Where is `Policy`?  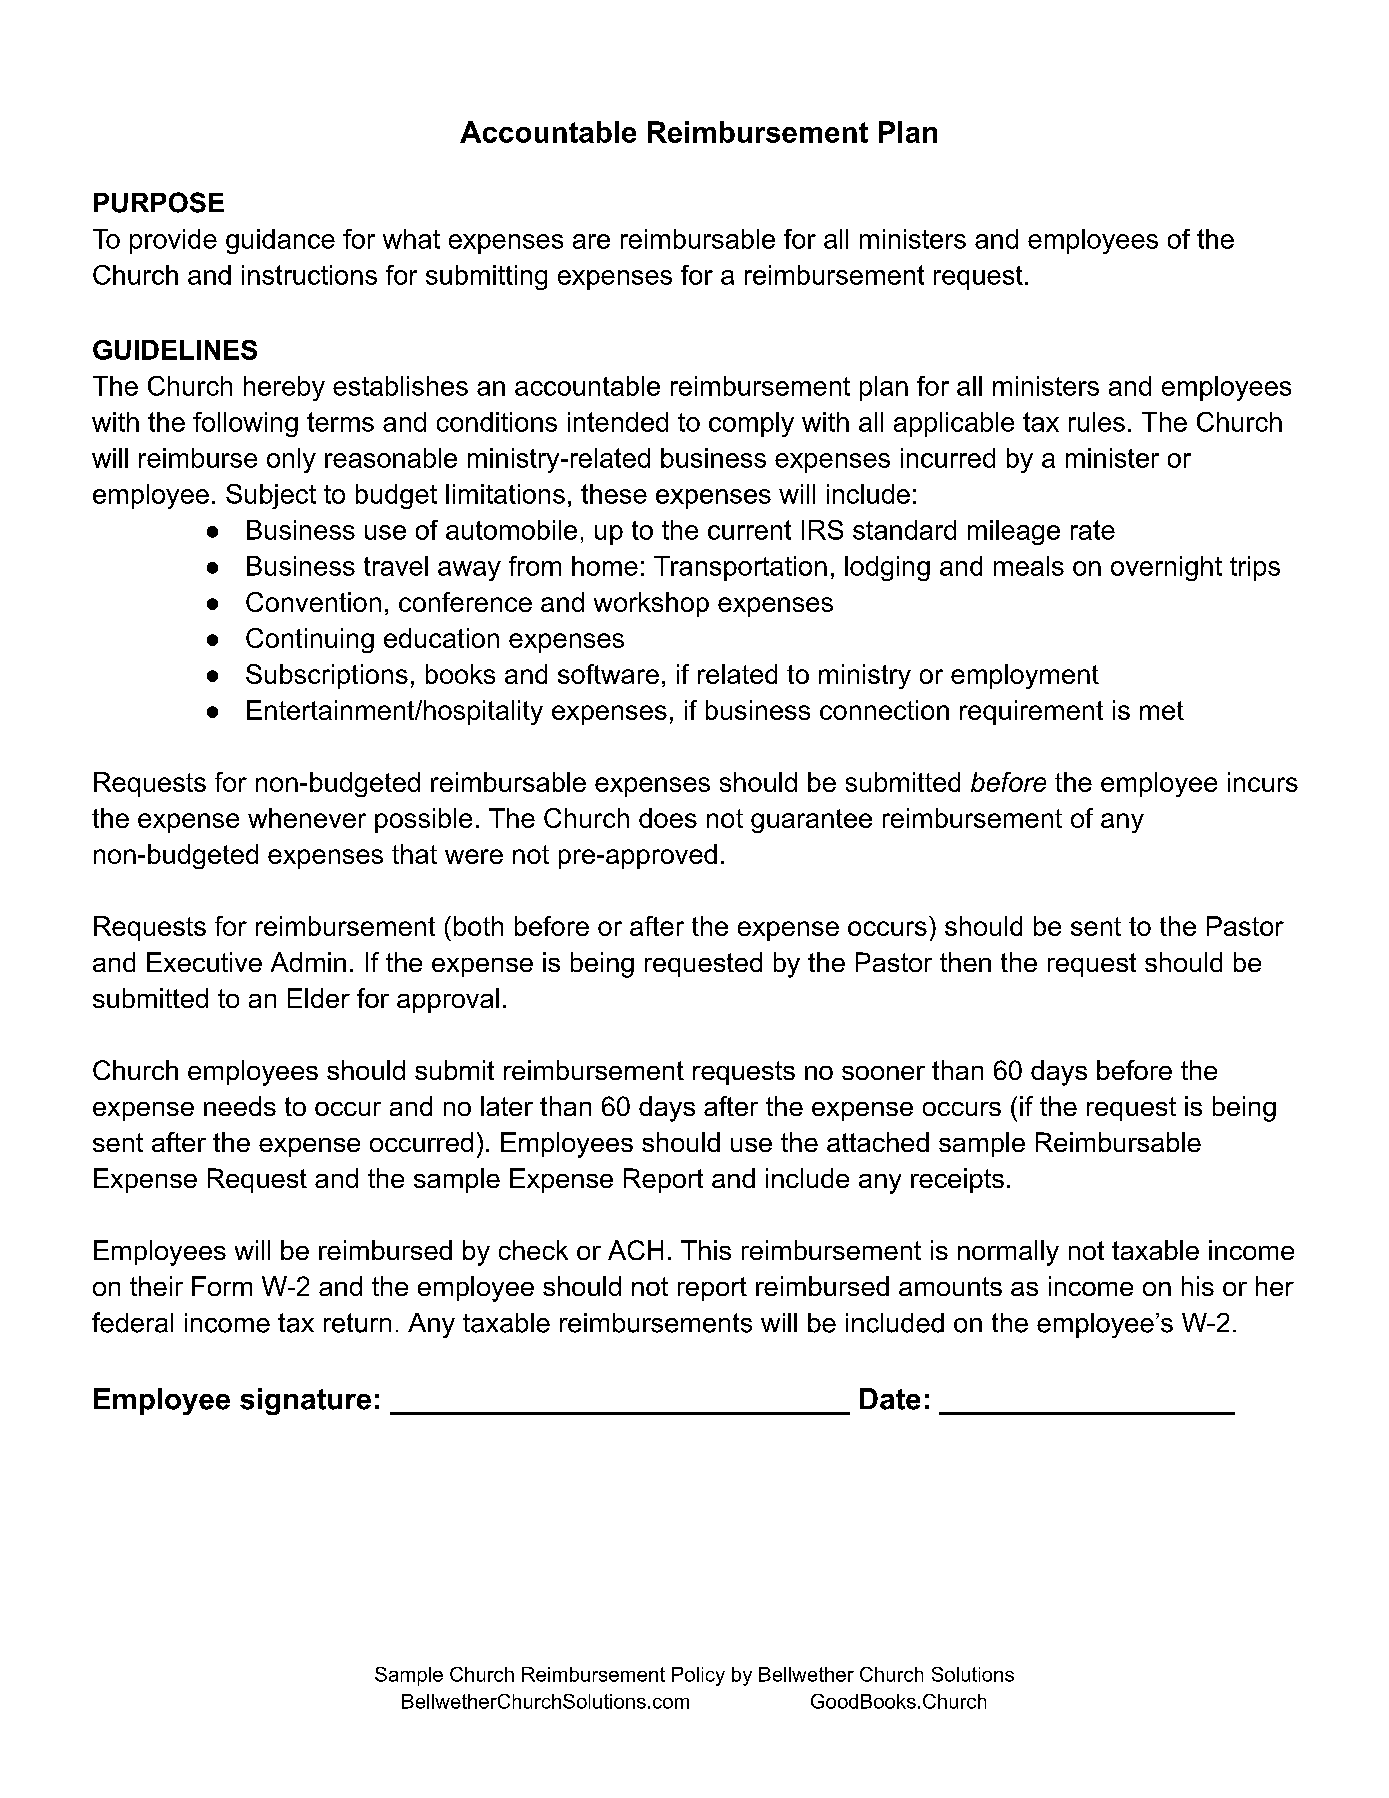
Policy is located at coordinates (698, 1676).
